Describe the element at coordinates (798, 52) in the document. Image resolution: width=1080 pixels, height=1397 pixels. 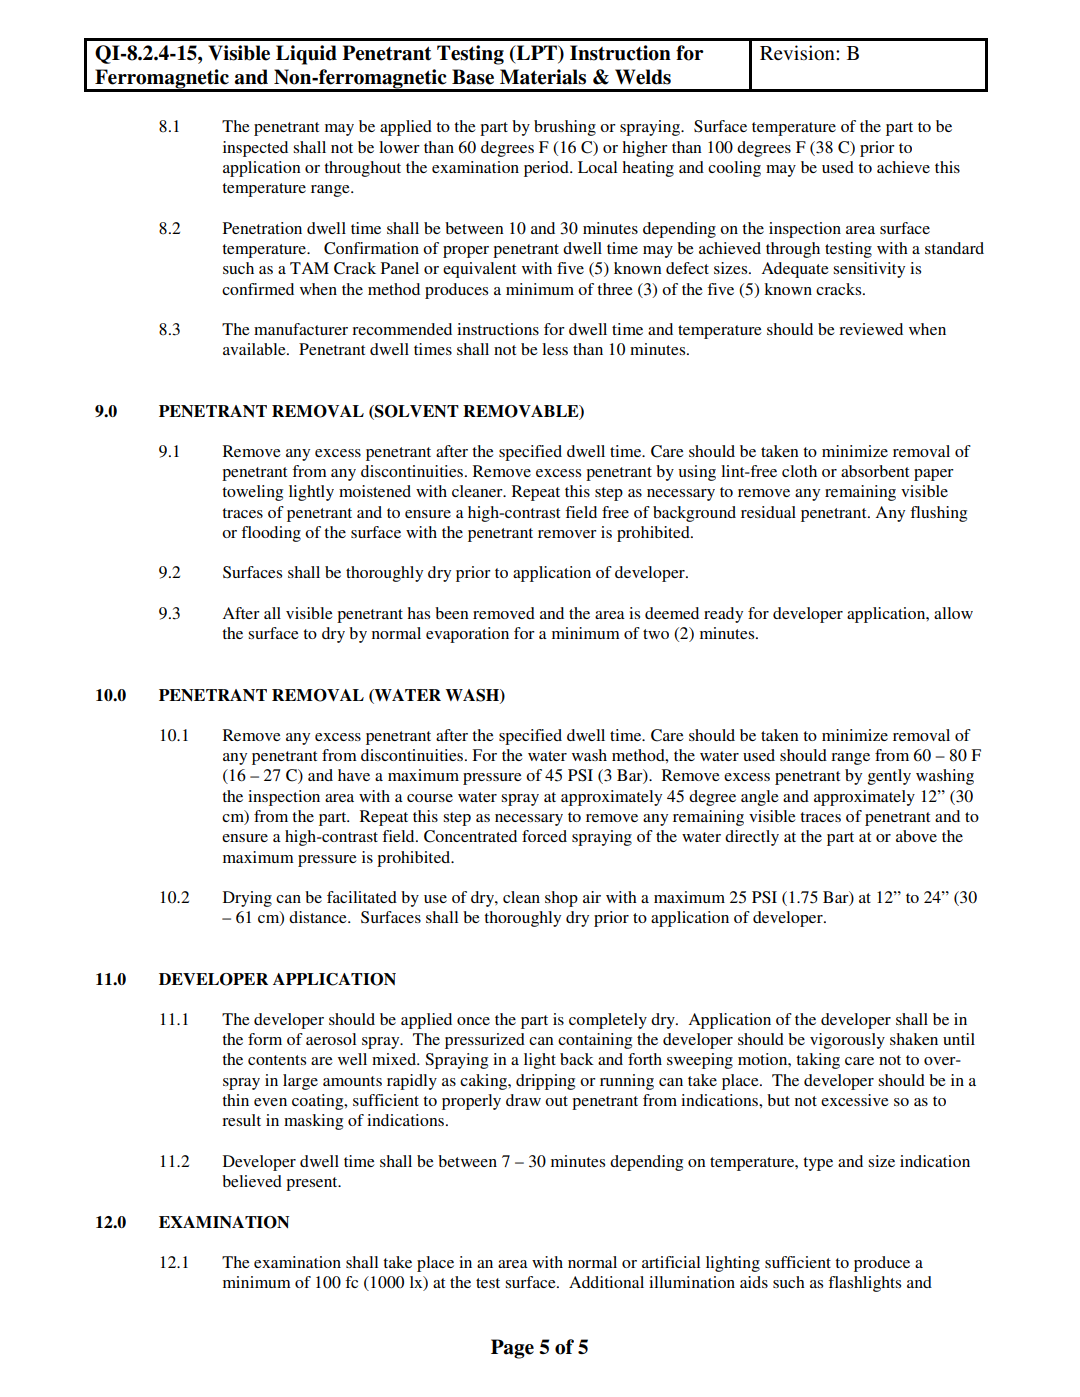
I see `Revision` at that location.
